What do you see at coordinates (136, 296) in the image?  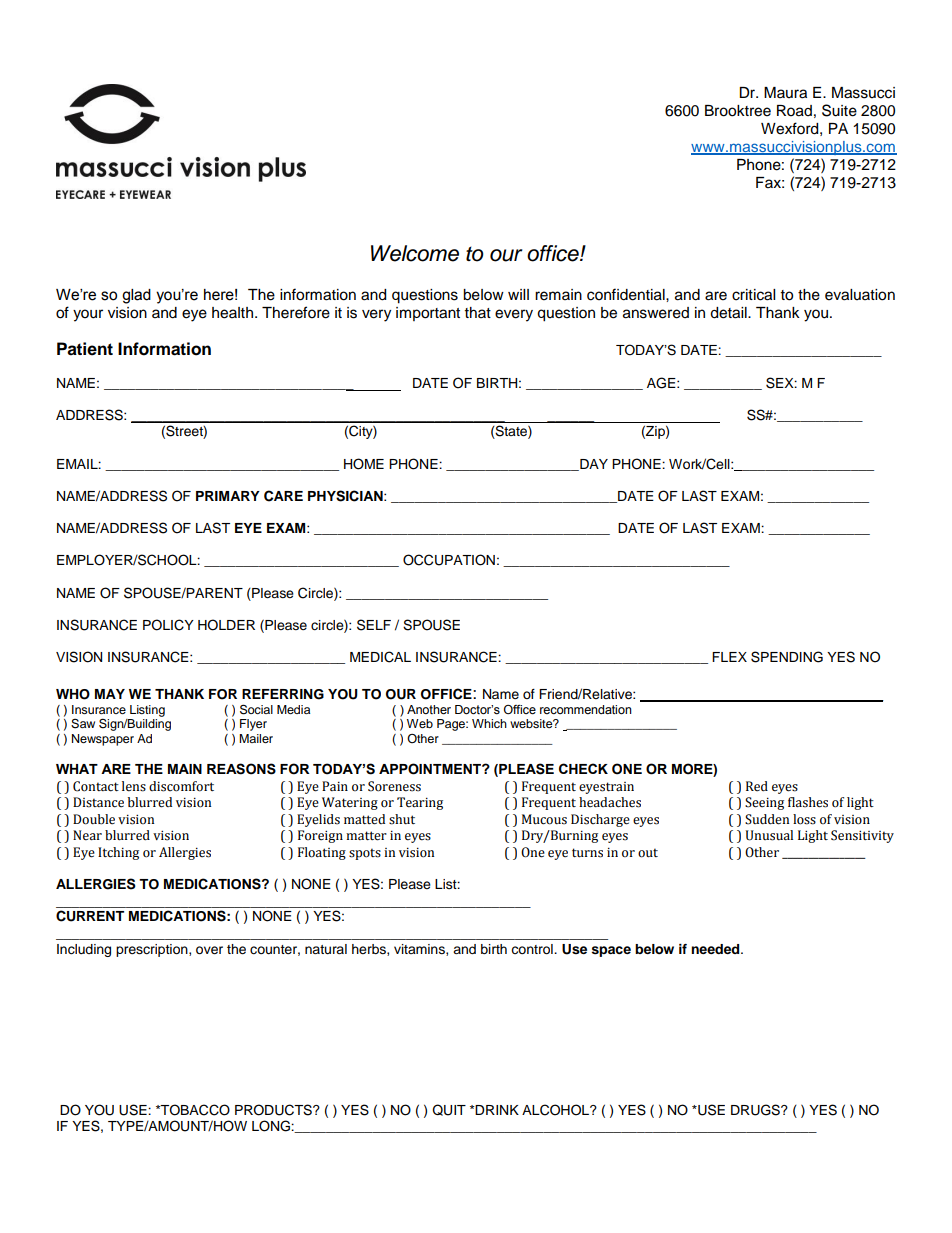 I see `glad` at bounding box center [136, 296].
